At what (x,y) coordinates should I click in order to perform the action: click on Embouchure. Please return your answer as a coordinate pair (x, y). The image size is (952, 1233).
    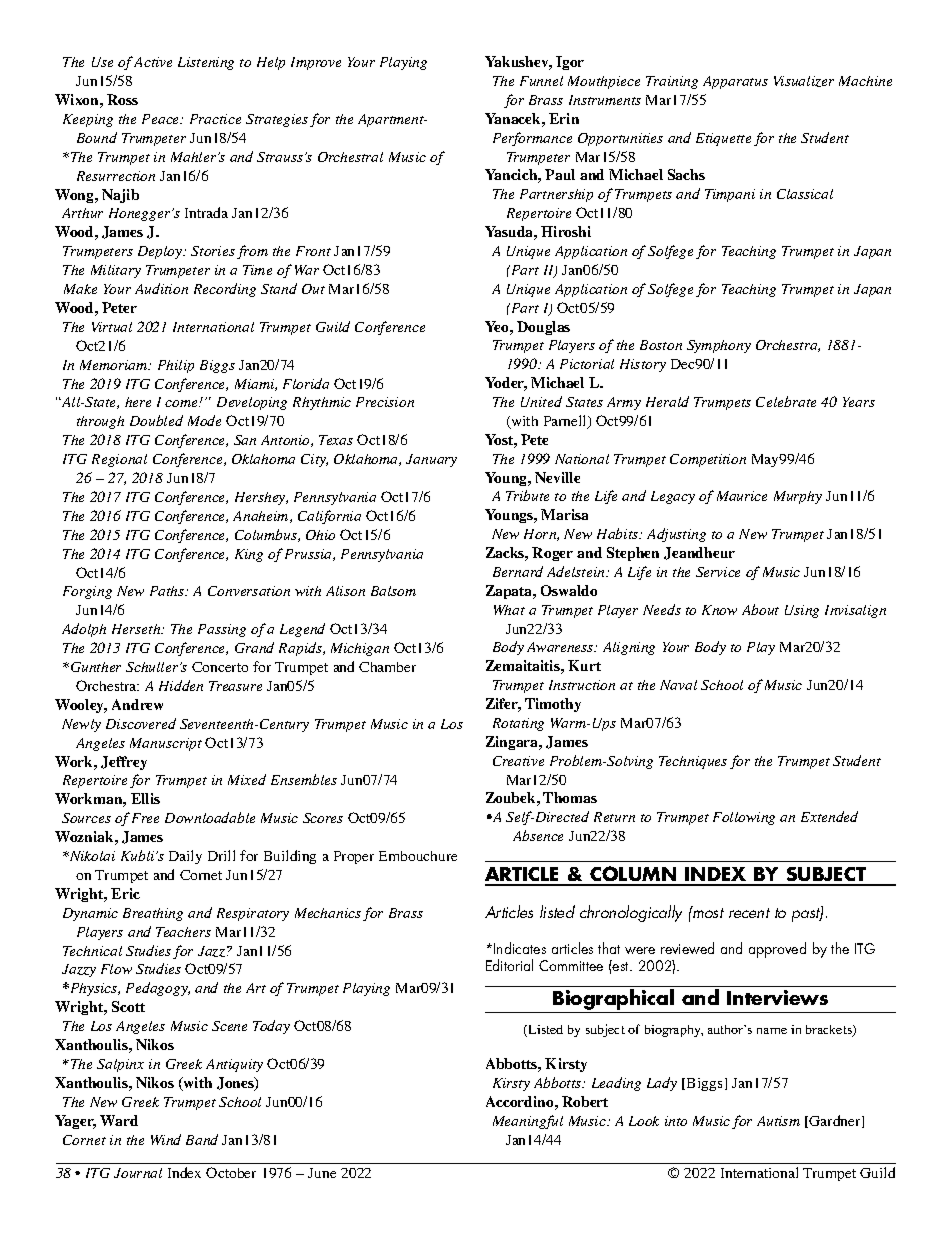
    Looking at the image, I should click on (418, 856).
